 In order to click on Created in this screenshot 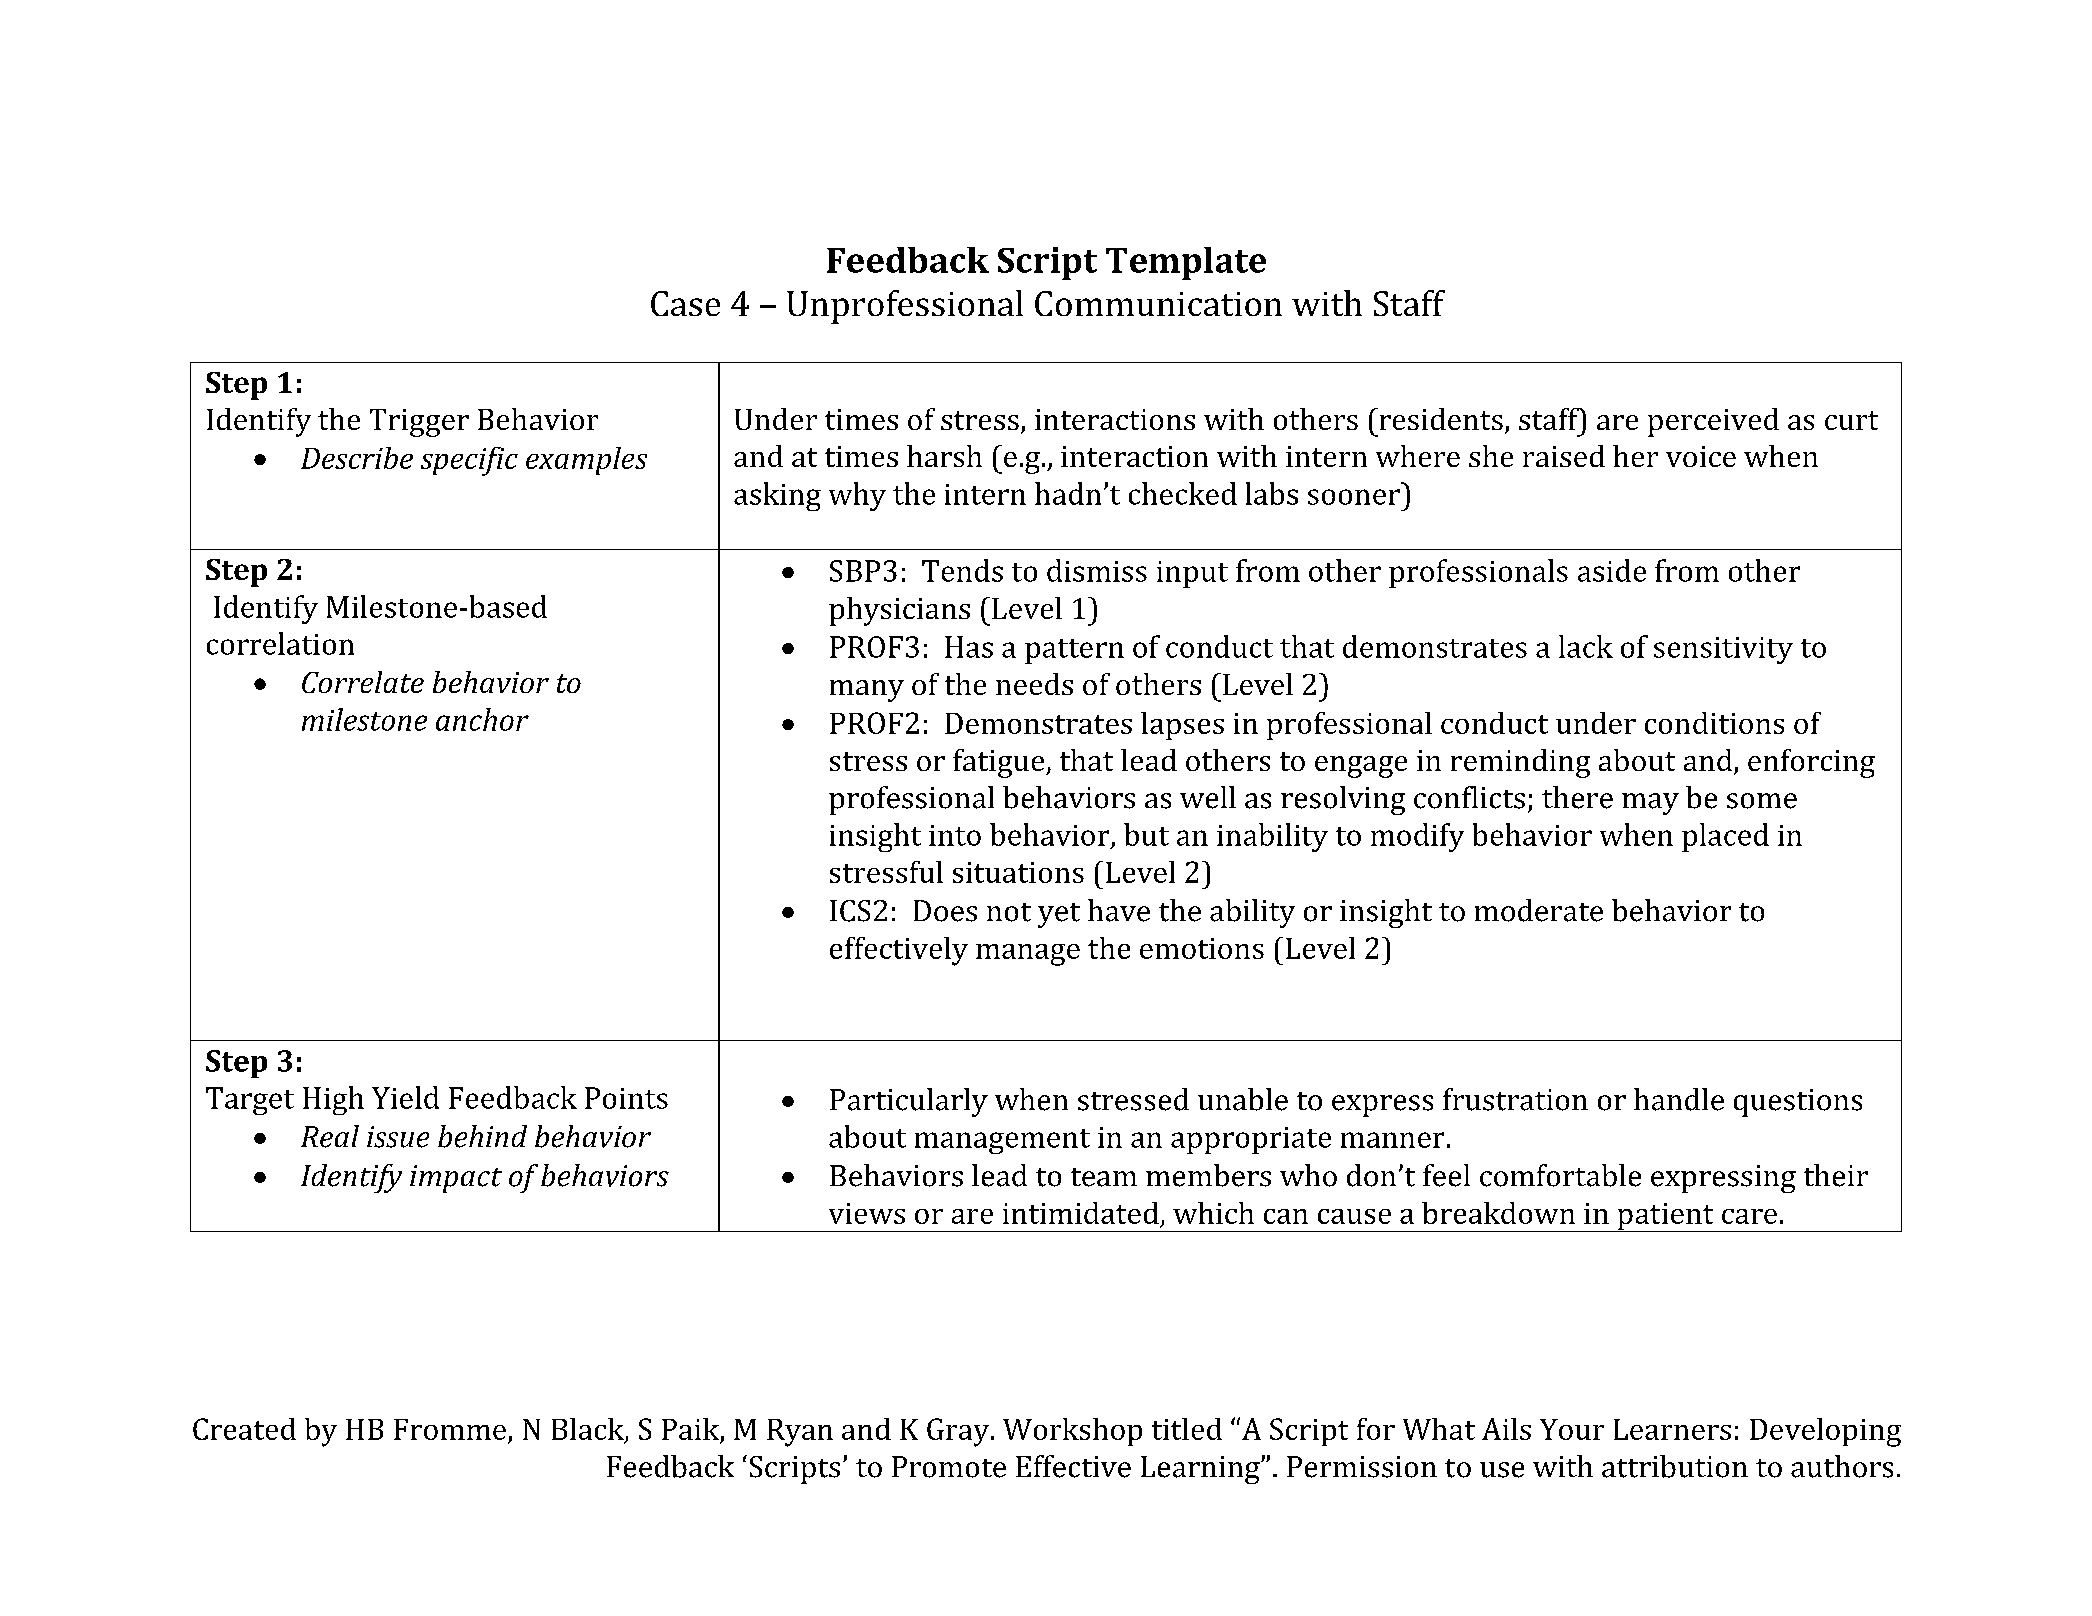, I will do `click(244, 1429)`.
